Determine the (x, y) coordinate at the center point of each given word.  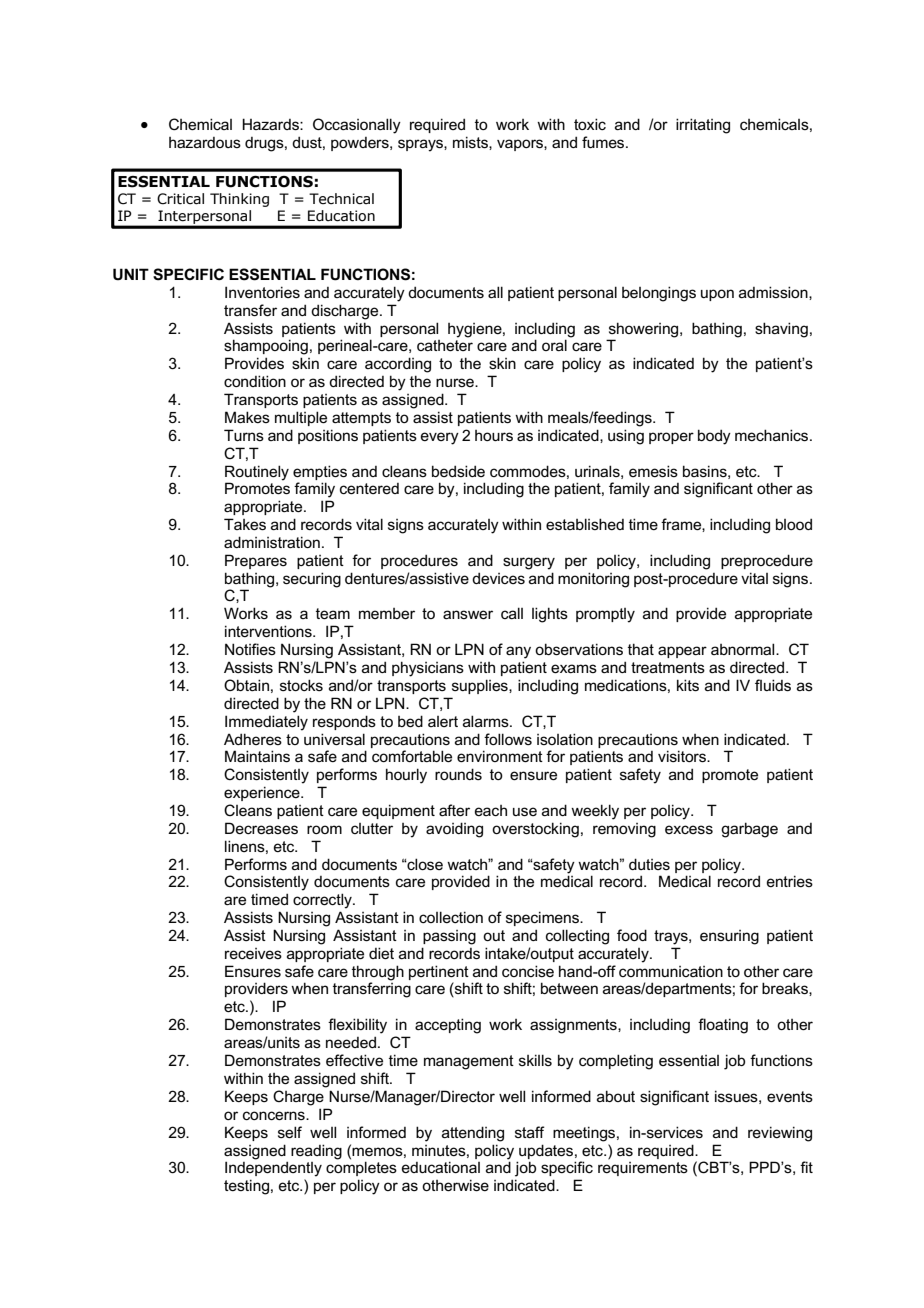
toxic (590, 124)
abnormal (744, 649)
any (518, 652)
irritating (703, 126)
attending (473, 1134)
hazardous (205, 142)
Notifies (250, 649)
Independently (273, 1168)
